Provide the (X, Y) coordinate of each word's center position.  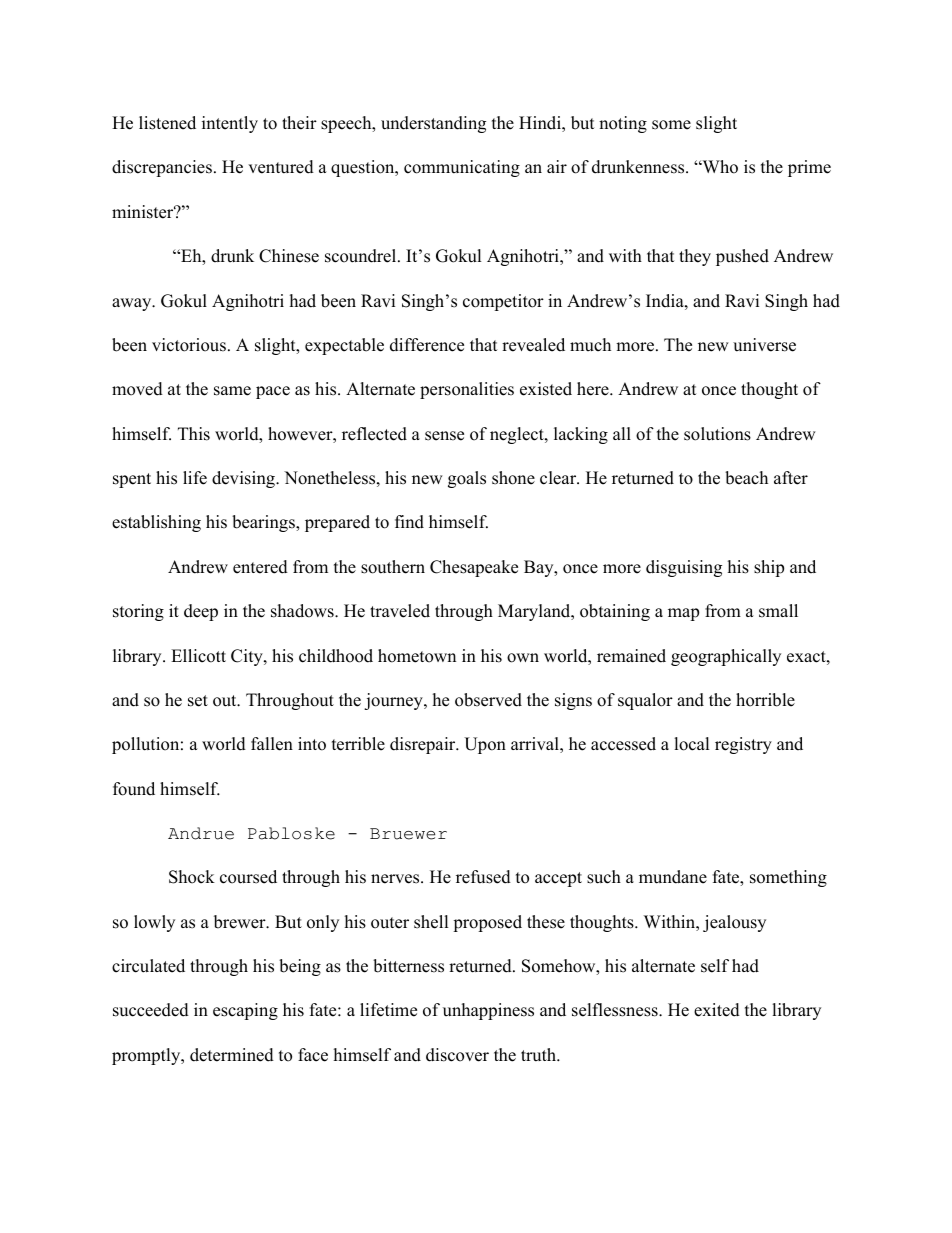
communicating (462, 168)
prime (809, 168)
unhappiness (488, 1011)
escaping (245, 1011)
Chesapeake (474, 568)
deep (201, 612)
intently (230, 124)
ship (769, 568)
